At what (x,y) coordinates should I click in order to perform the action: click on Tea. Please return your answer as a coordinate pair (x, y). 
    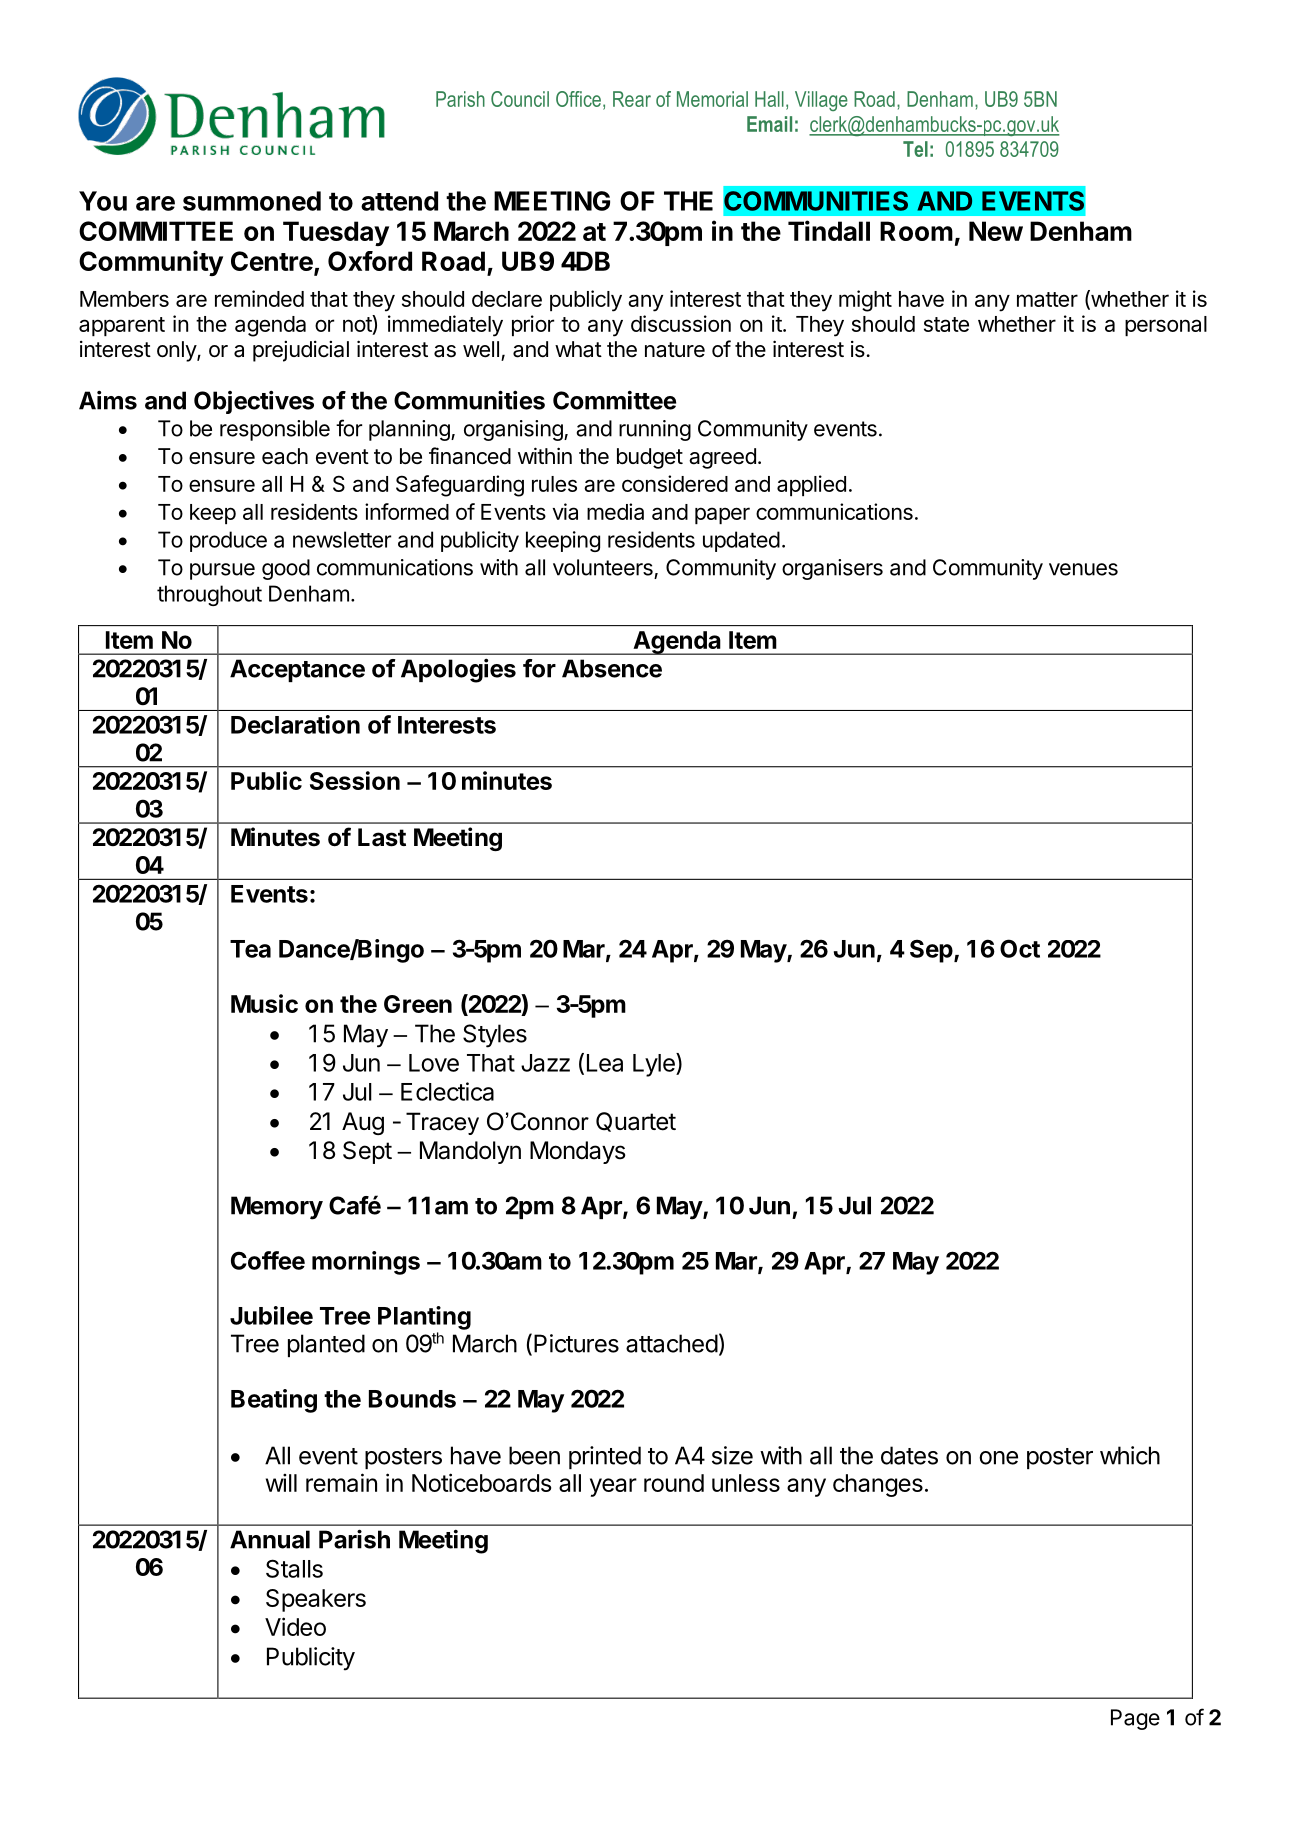
    Looking at the image, I should click on (250, 949).
